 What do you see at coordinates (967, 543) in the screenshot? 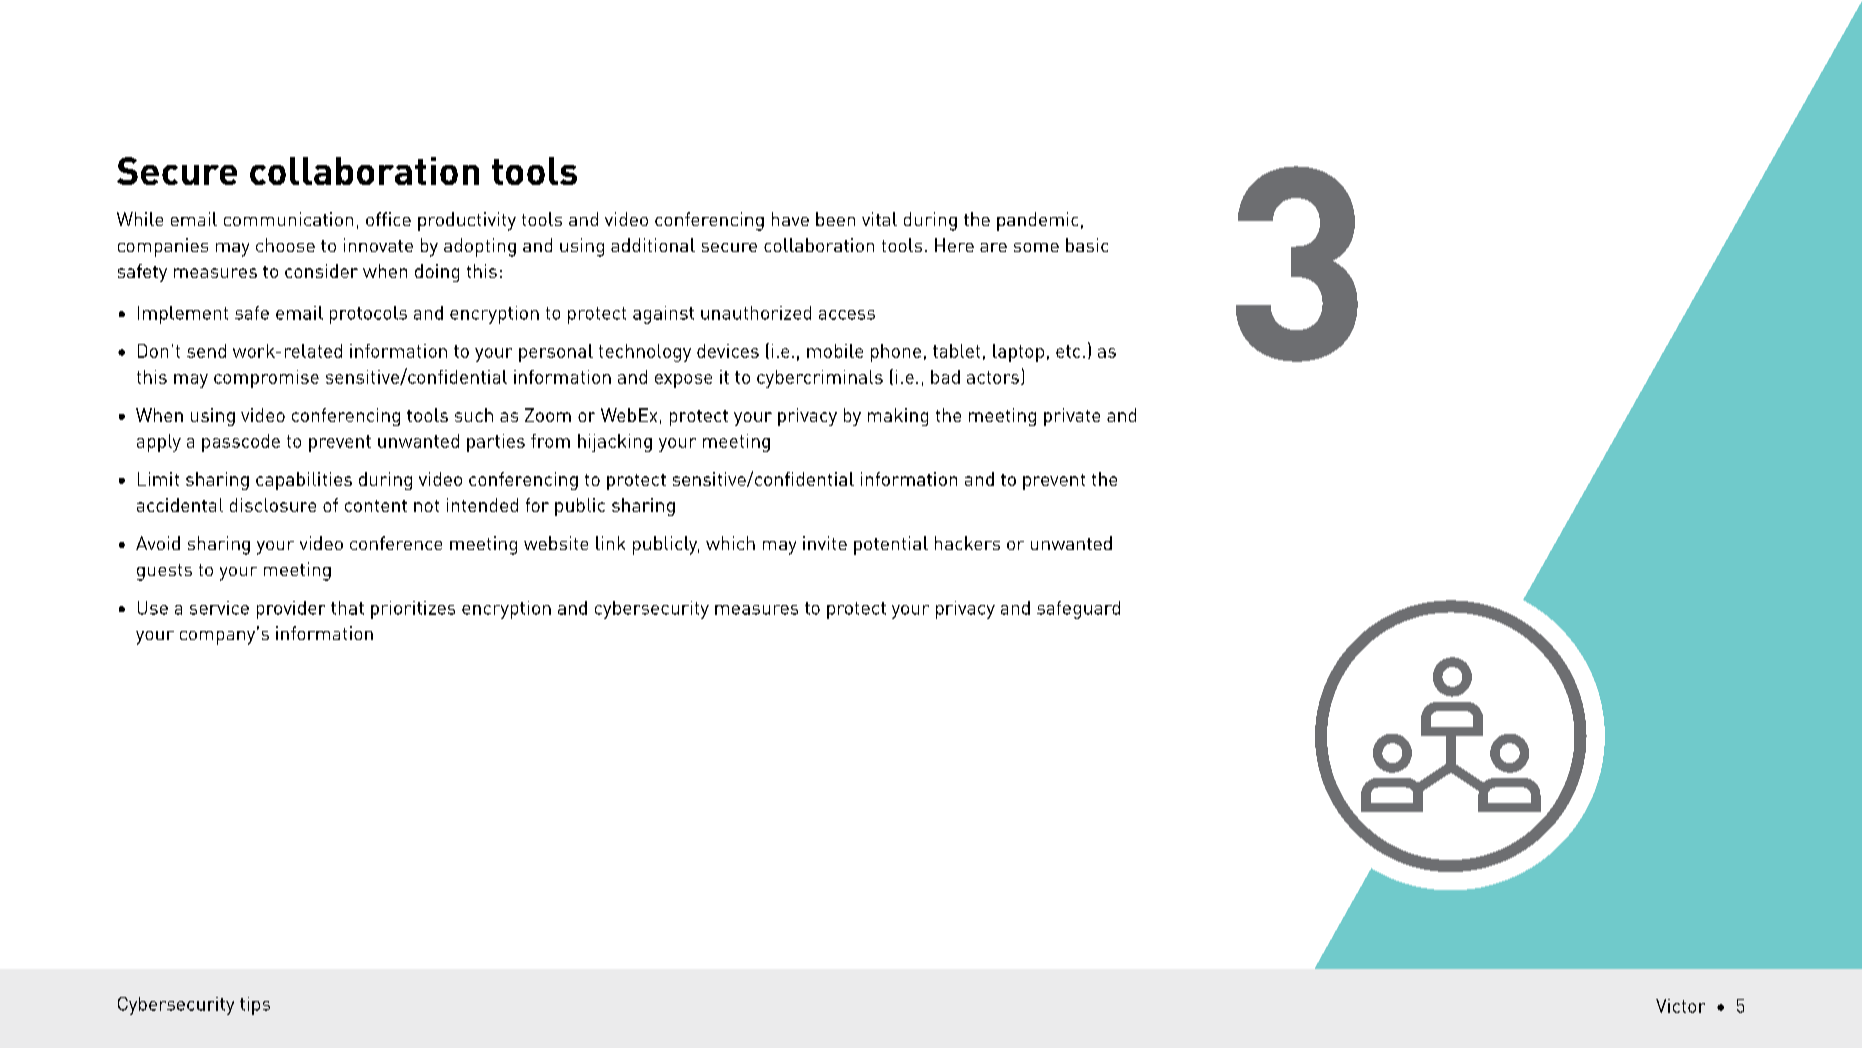
I see `hackers` at bounding box center [967, 543].
